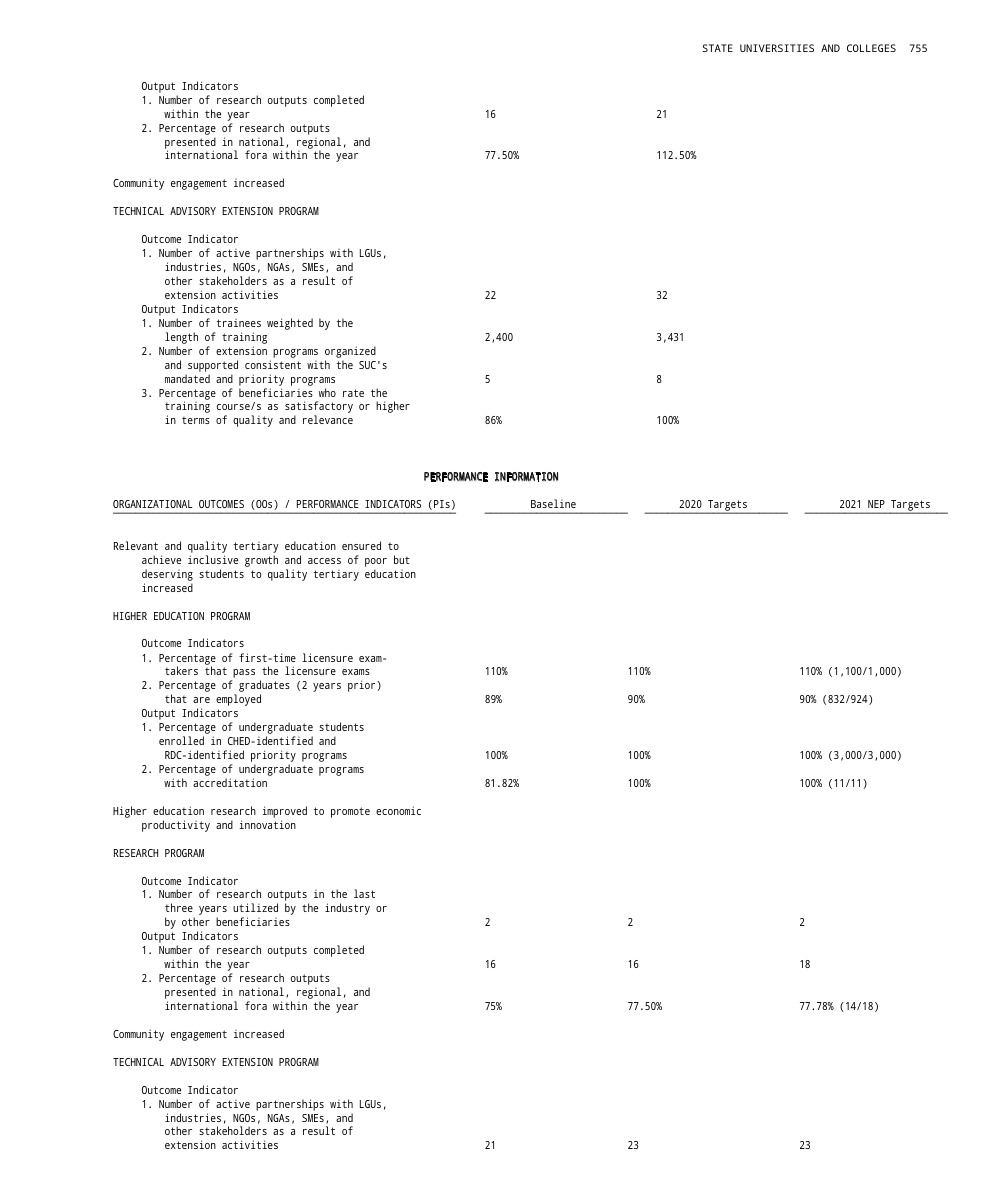 Image resolution: width=1003 pixels, height=1204 pixels. I want to click on graduates, so click(264, 687).
